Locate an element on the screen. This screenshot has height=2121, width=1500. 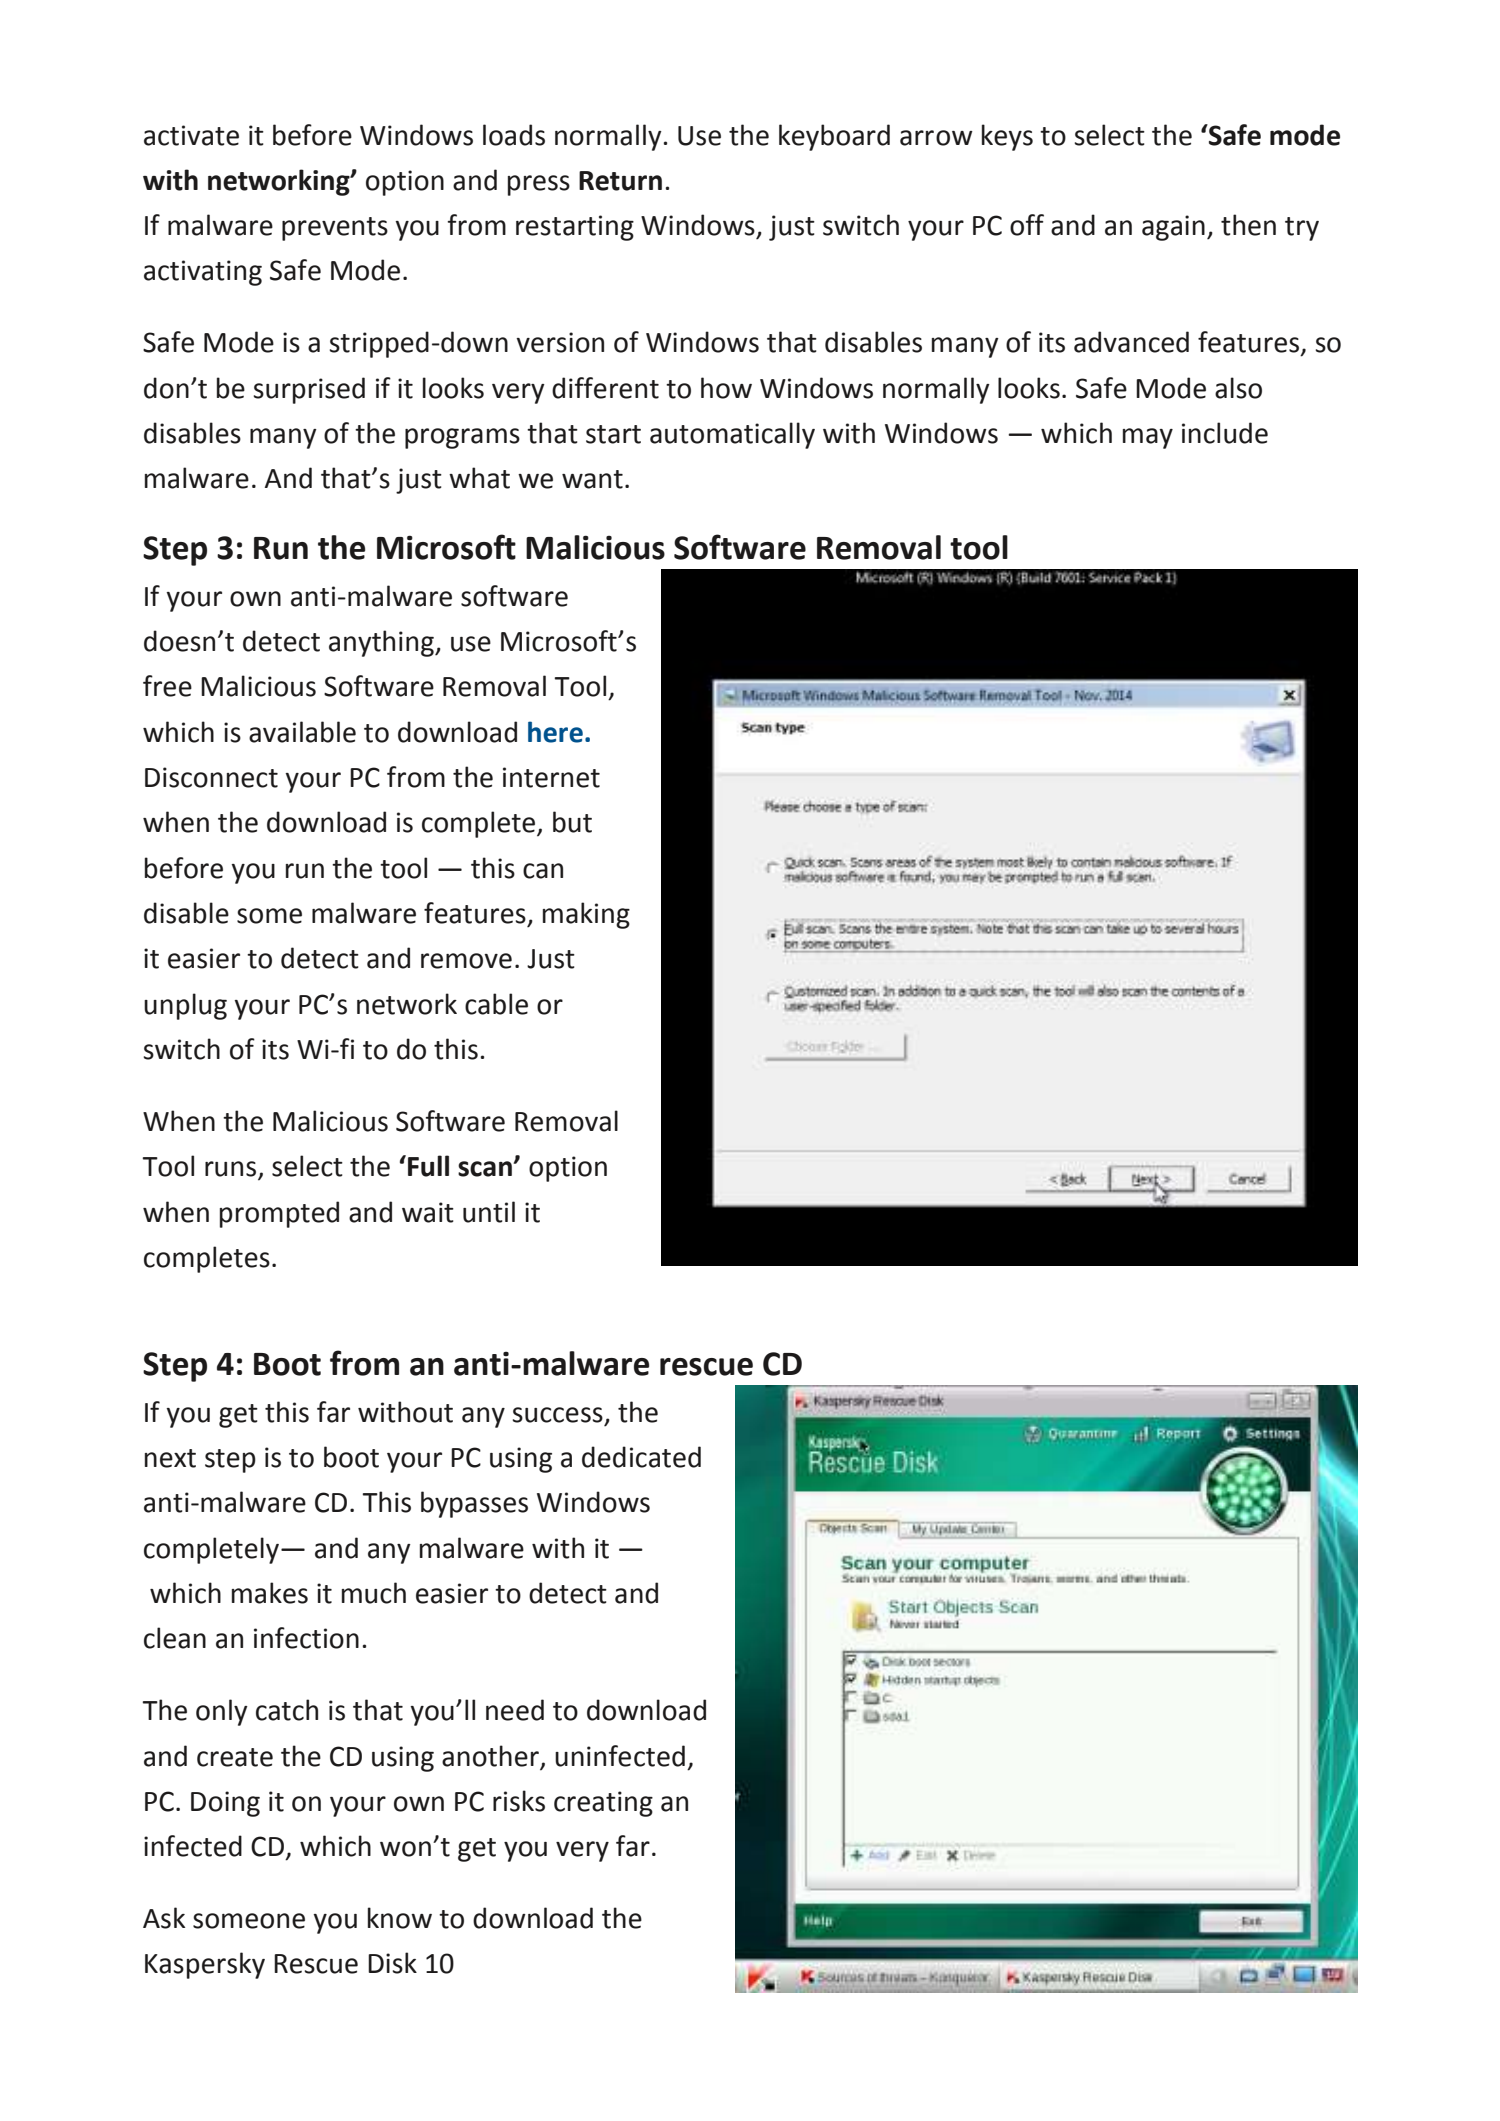
know is located at coordinates (400, 1918).
